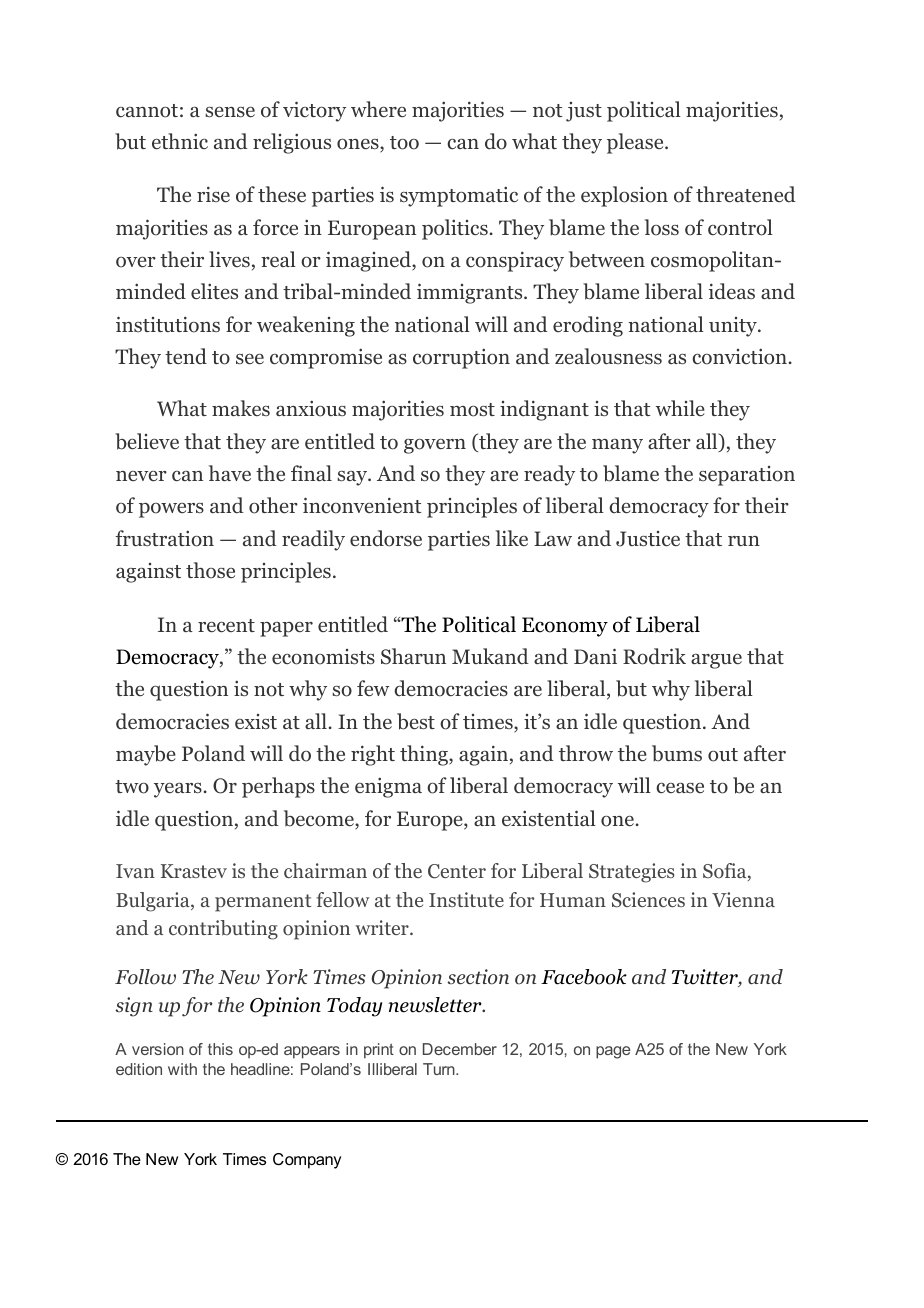 This screenshot has height=1308, width=924. What do you see at coordinates (654, 656) in the screenshot?
I see `Rodrik` at bounding box center [654, 656].
